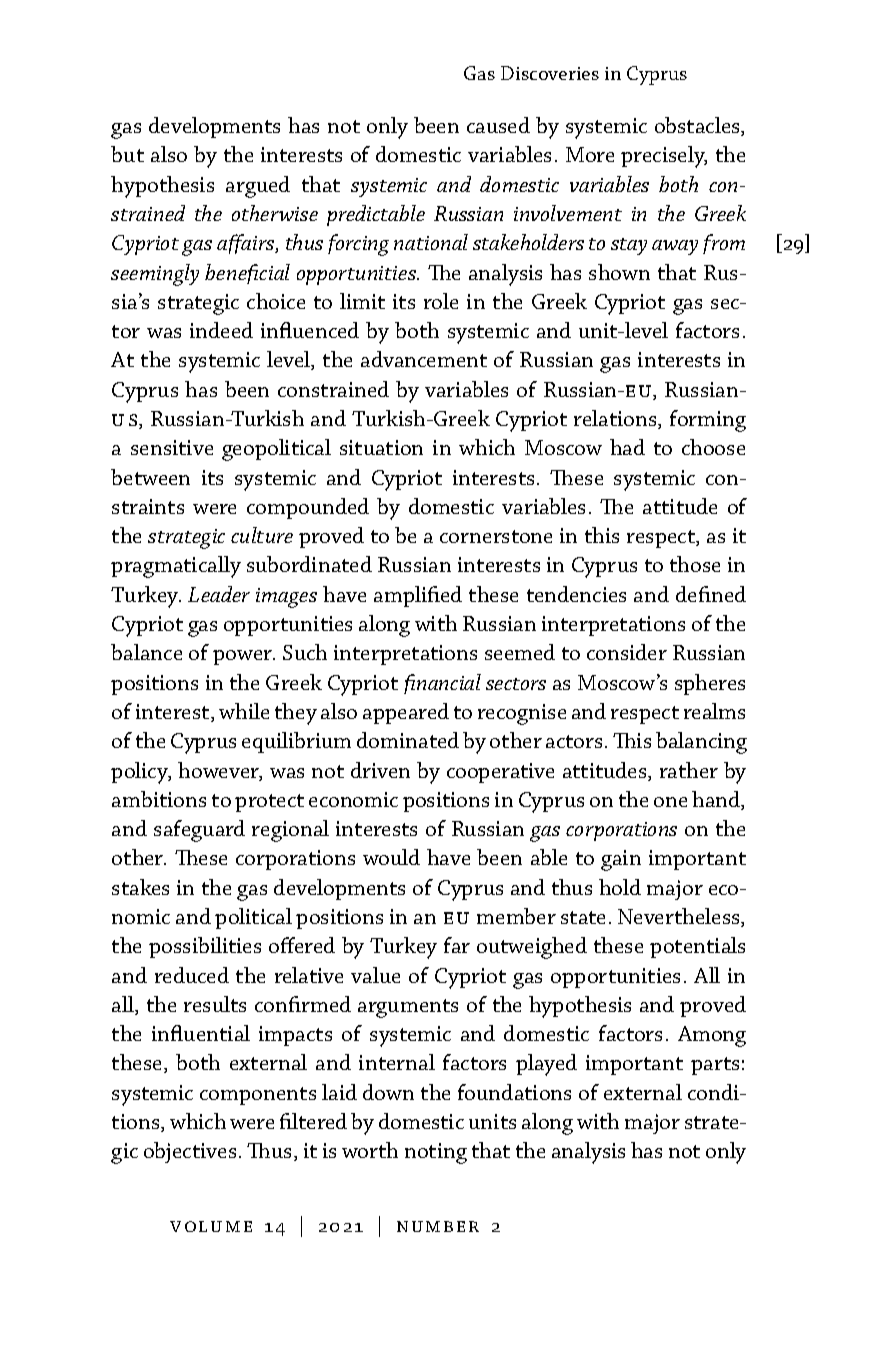 Image resolution: width=896 pixels, height=1345 pixels. Describe the element at coordinates (498, 125) in the page. I see `caused` at that location.
